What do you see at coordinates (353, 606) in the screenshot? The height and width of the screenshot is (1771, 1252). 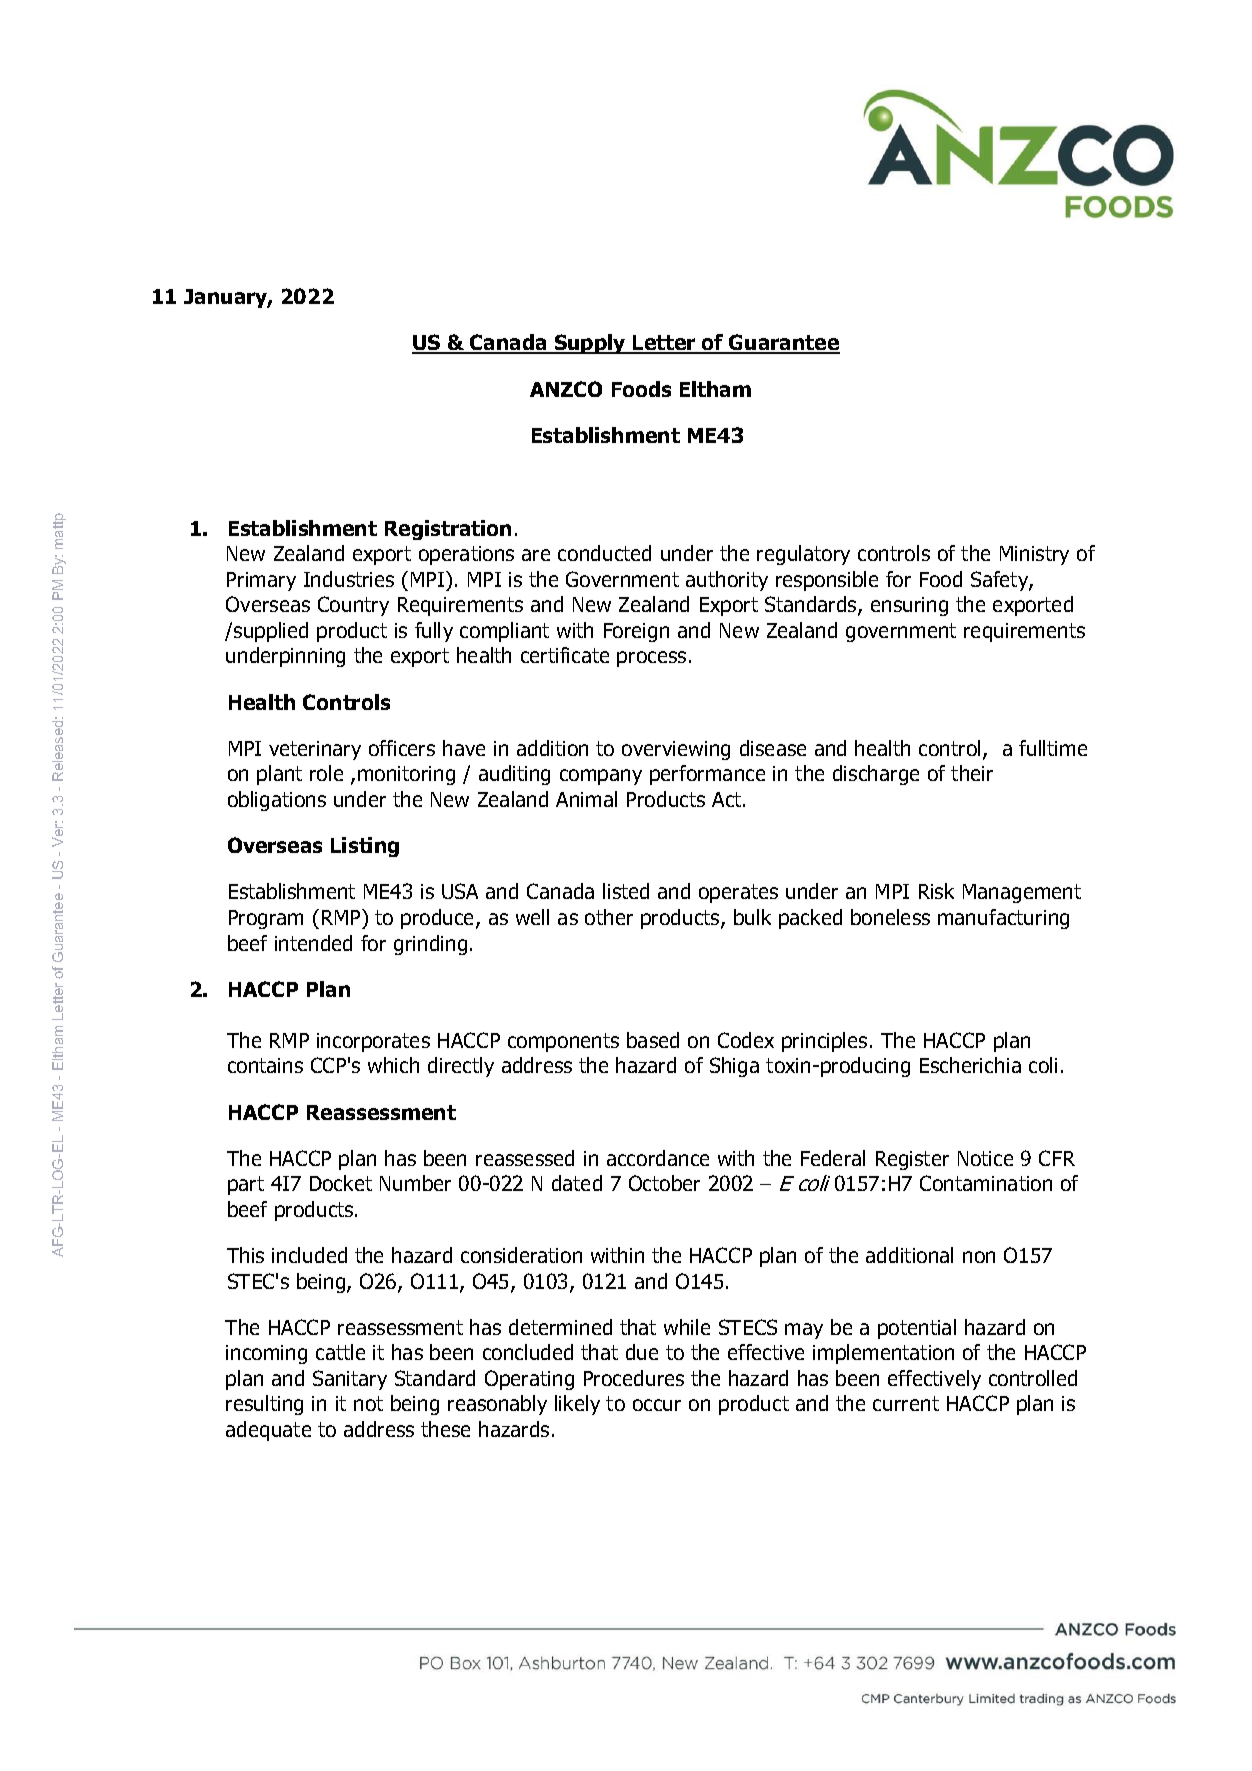 I see `Country` at bounding box center [353, 606].
